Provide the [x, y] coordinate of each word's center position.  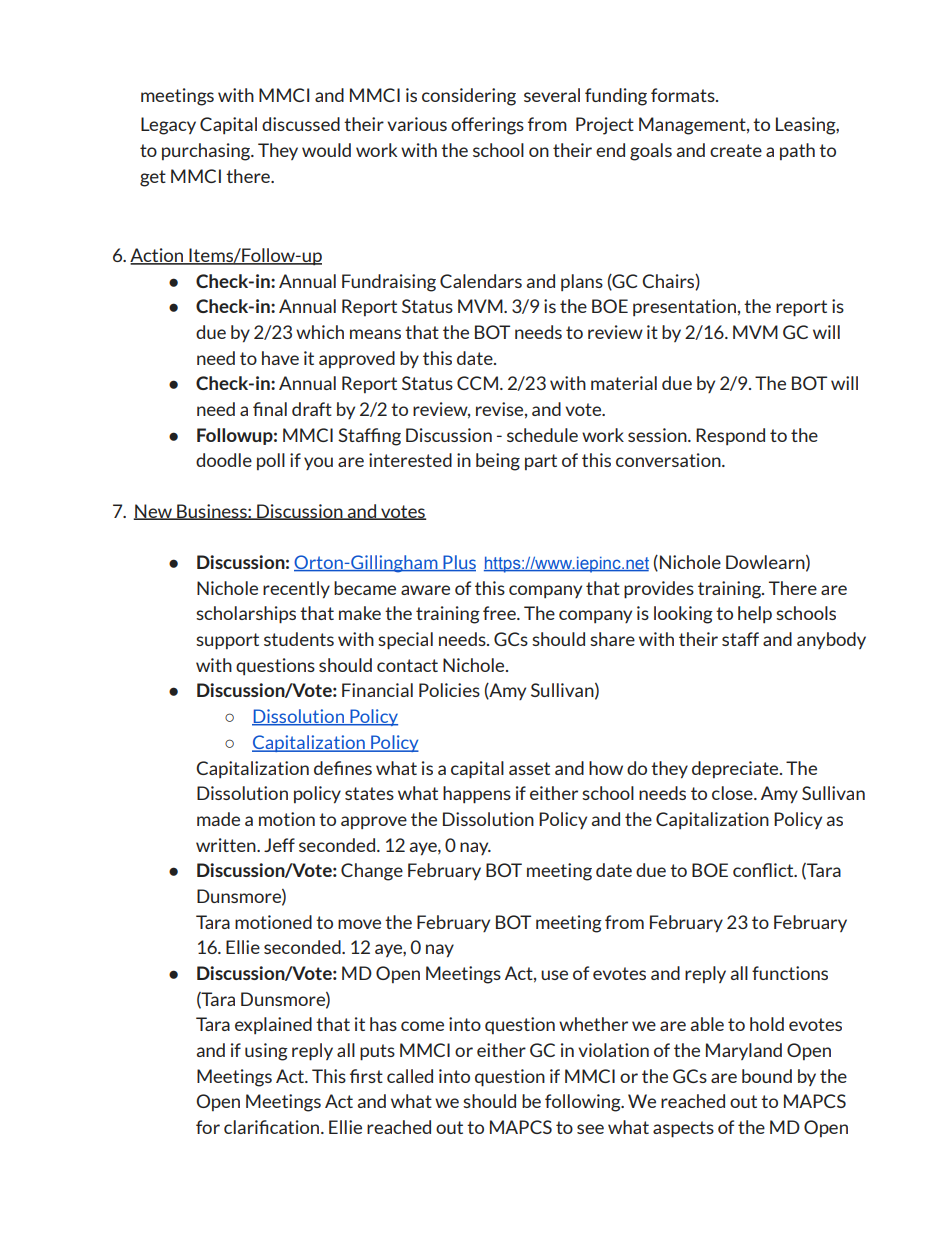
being [498, 462]
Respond [730, 436]
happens [477, 795]
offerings [487, 126]
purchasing [207, 152]
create [736, 150]
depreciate [736, 769]
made [218, 819]
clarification [273, 1127]
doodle [224, 460]
